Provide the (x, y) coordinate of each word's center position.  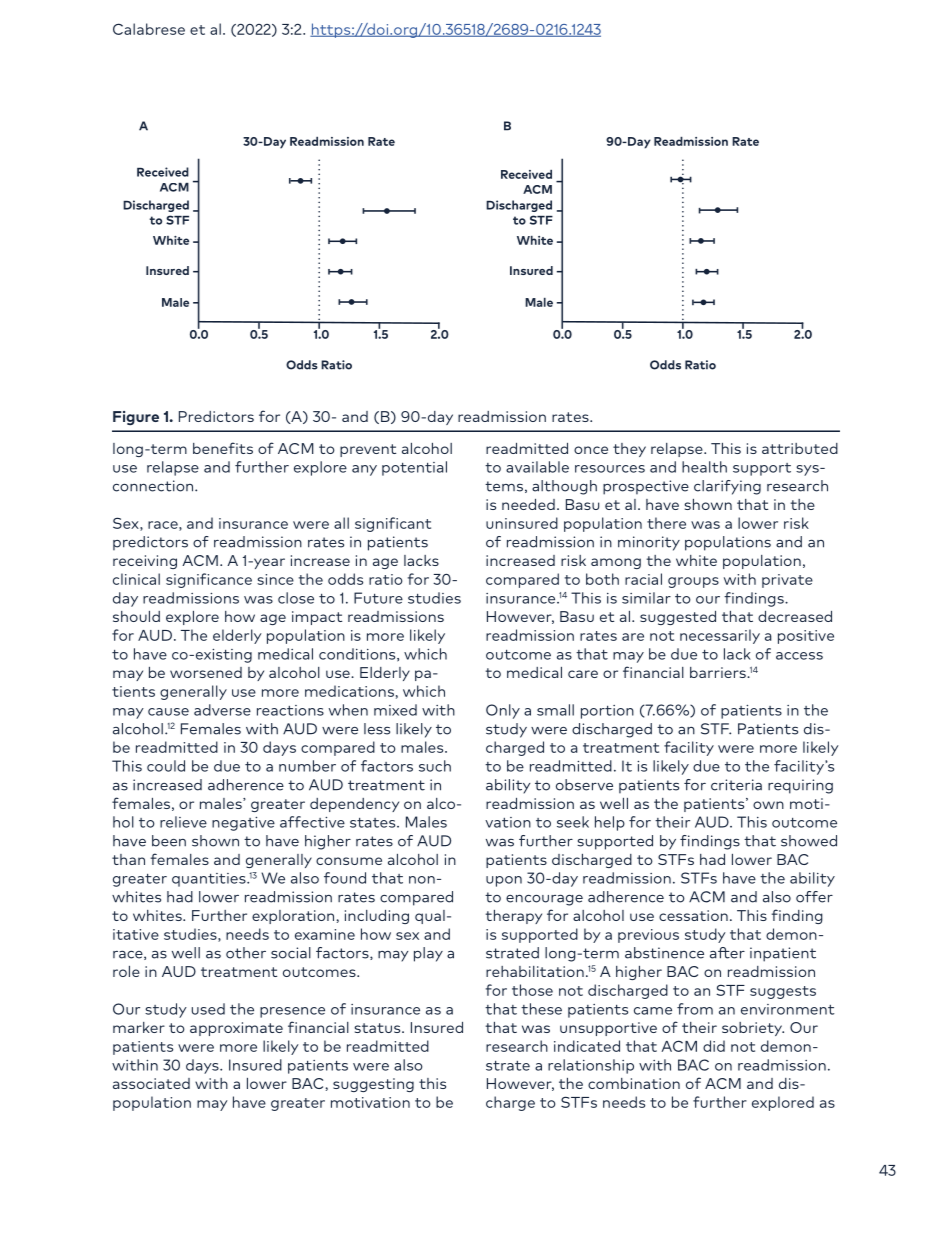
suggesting (373, 1085)
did (714, 1046)
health (704, 467)
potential (414, 468)
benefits (223, 448)
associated (151, 1083)
